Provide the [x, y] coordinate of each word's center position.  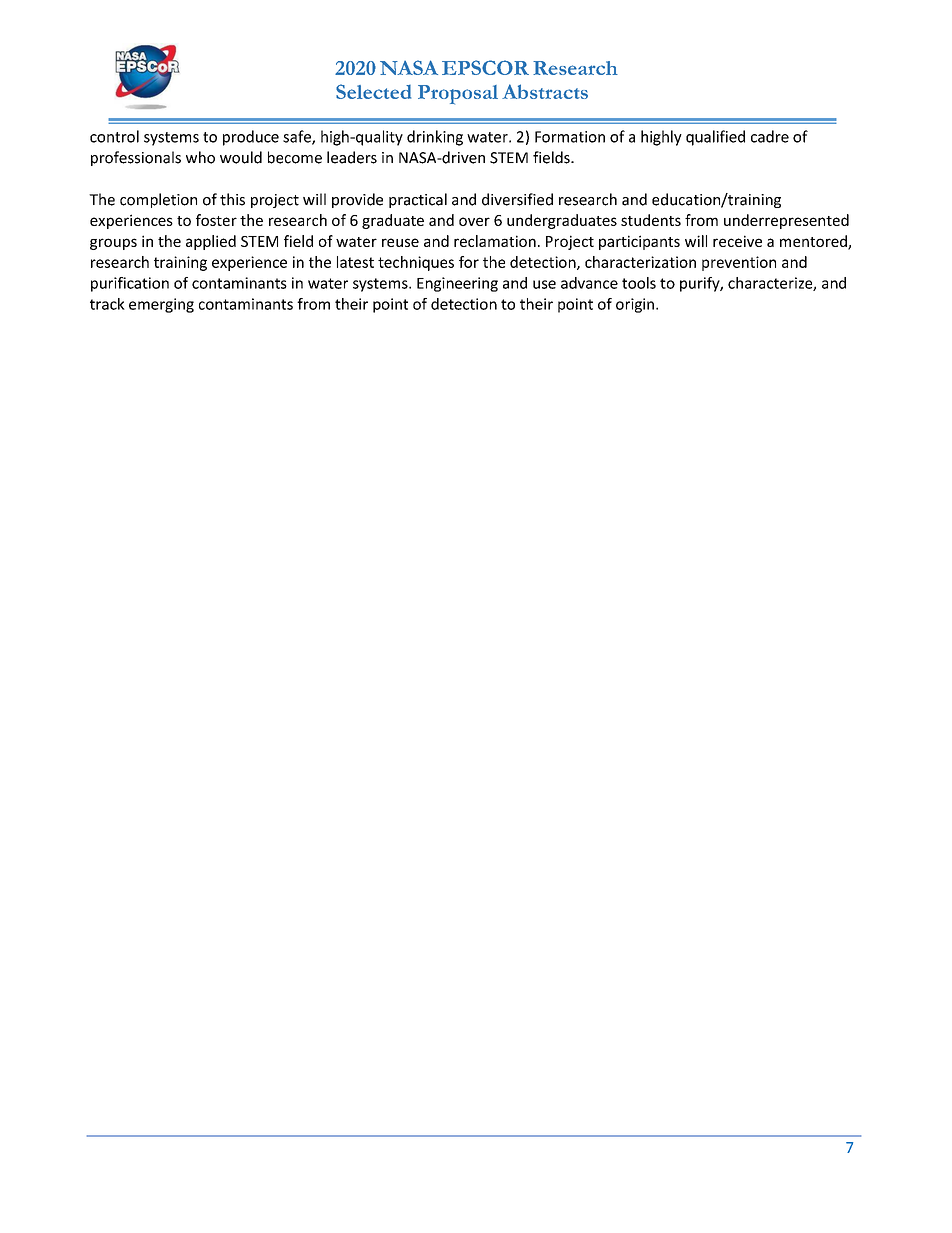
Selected [373, 91]
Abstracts [545, 91]
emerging [161, 305]
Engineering [457, 284]
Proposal [458, 95]
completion [158, 200]
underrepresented [786, 221]
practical [418, 200]
